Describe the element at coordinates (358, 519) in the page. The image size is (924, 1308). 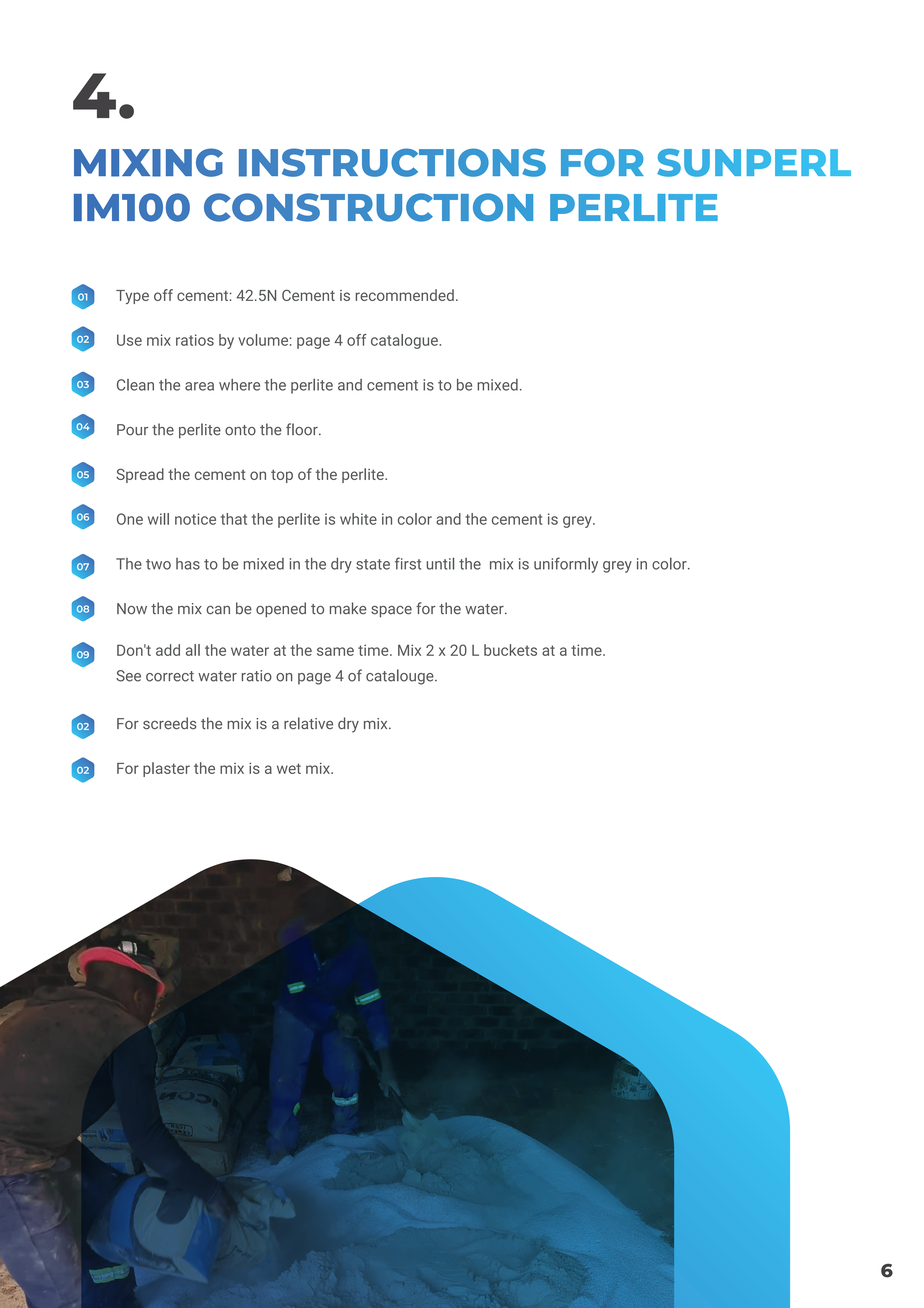
I see `white` at that location.
